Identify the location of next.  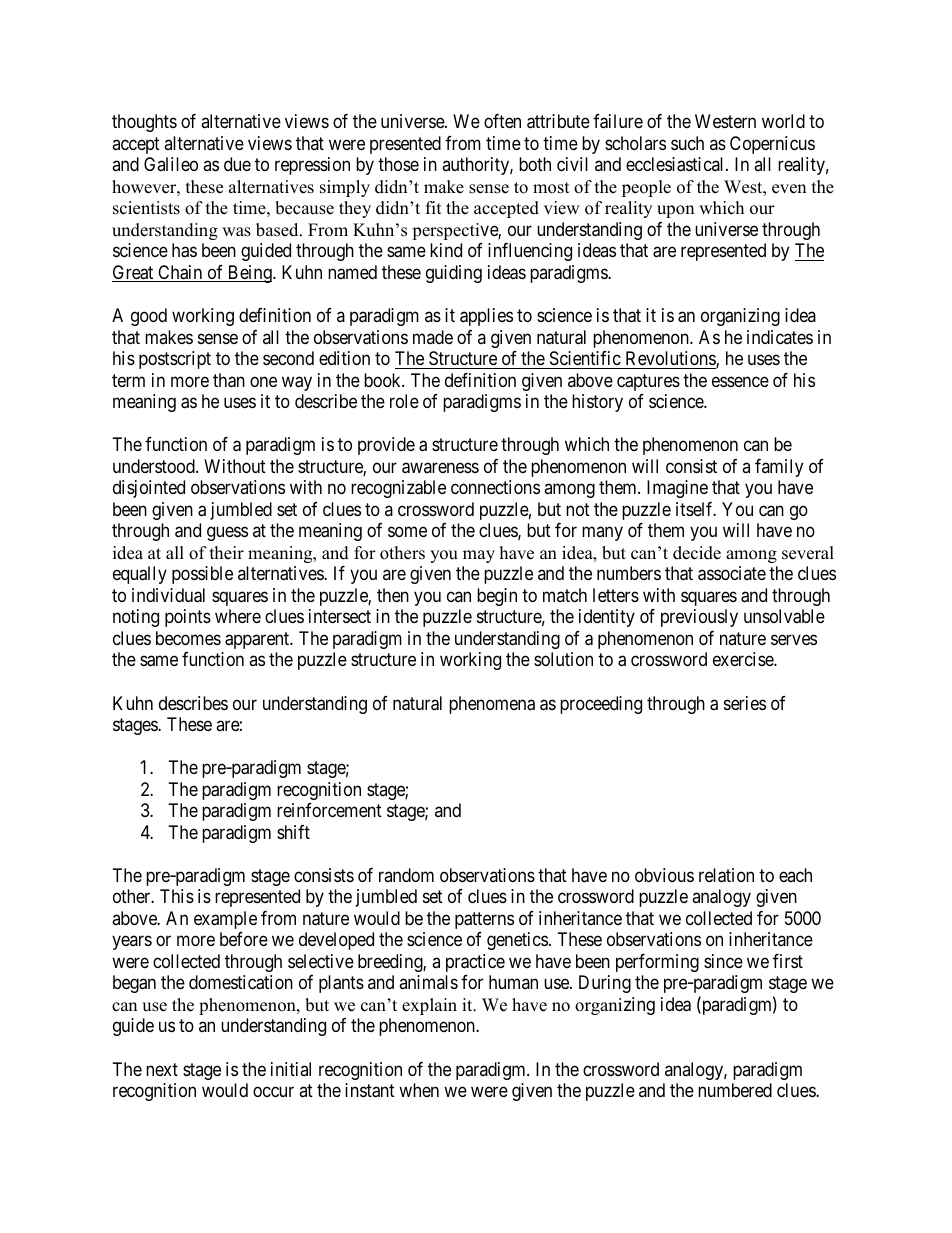
(162, 1069).
